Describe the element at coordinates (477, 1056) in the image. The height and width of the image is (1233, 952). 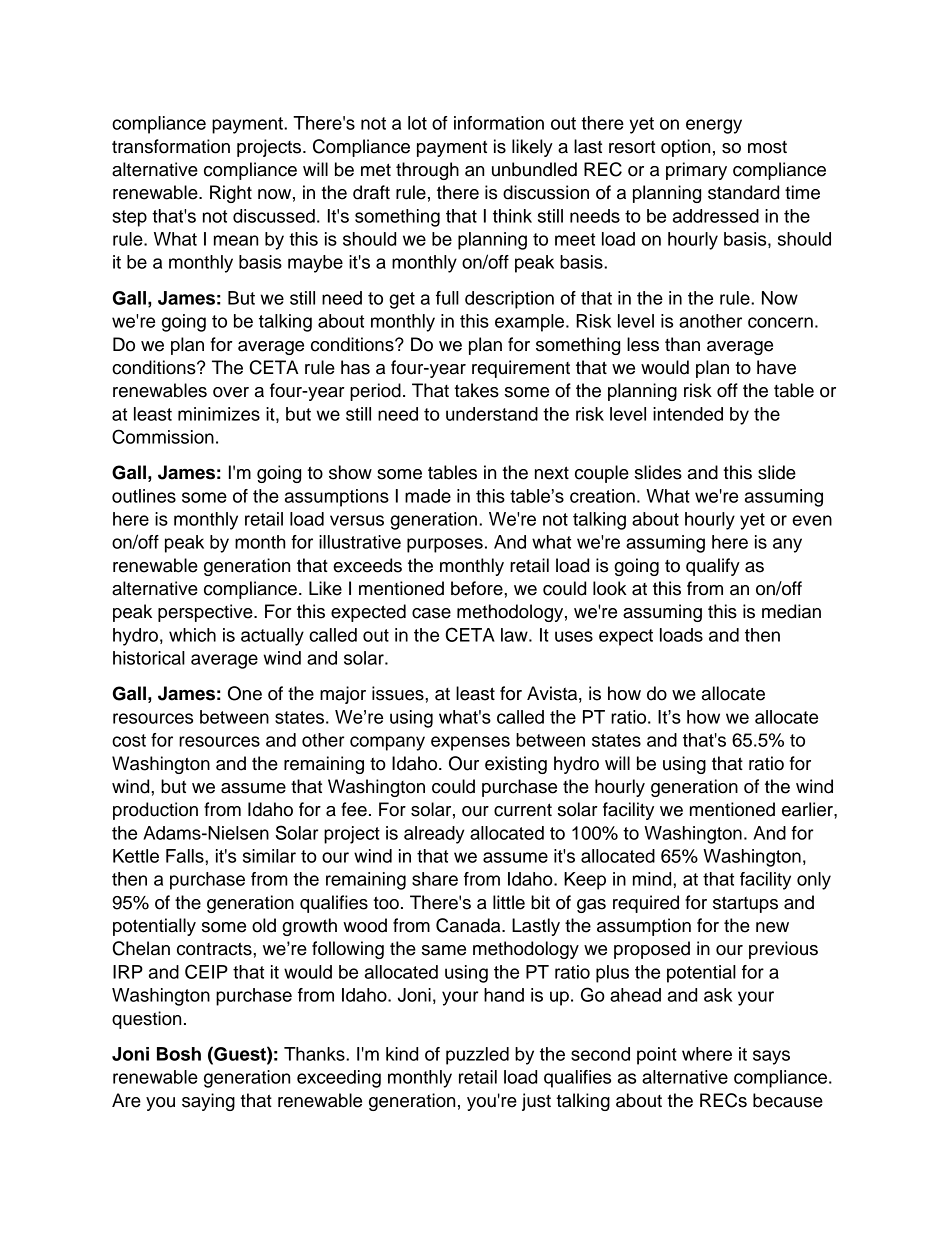
I see `puzzled` at that location.
